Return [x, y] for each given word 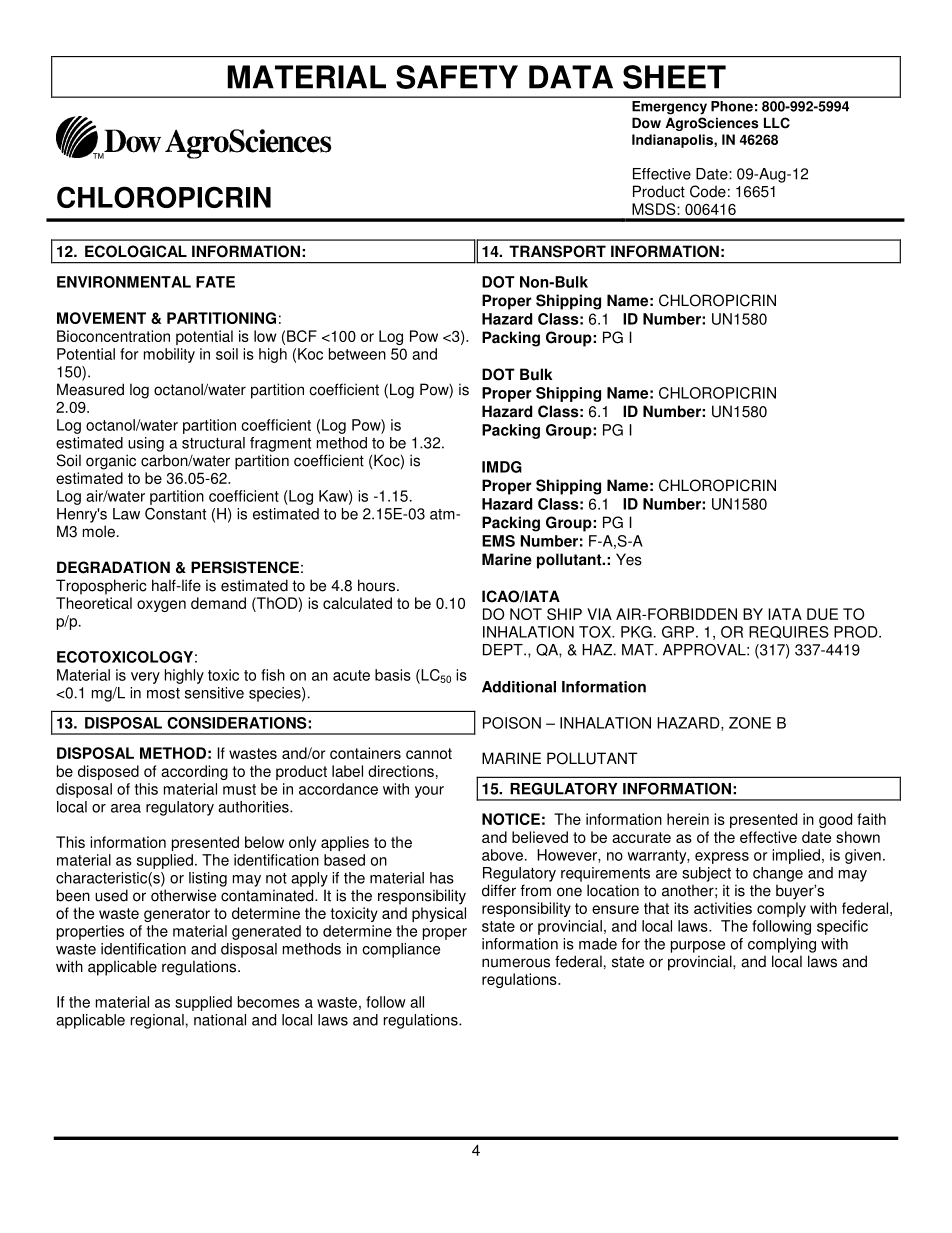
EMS [498, 541]
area [126, 808]
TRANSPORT [557, 251]
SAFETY [457, 77]
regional [157, 1021]
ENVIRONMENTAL [124, 282]
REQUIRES [789, 632]
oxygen [161, 606]
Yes [629, 559]
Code [708, 191]
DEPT [504, 650]
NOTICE [511, 819]
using [146, 444]
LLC [777, 123]
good [835, 820]
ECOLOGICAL [136, 251]
